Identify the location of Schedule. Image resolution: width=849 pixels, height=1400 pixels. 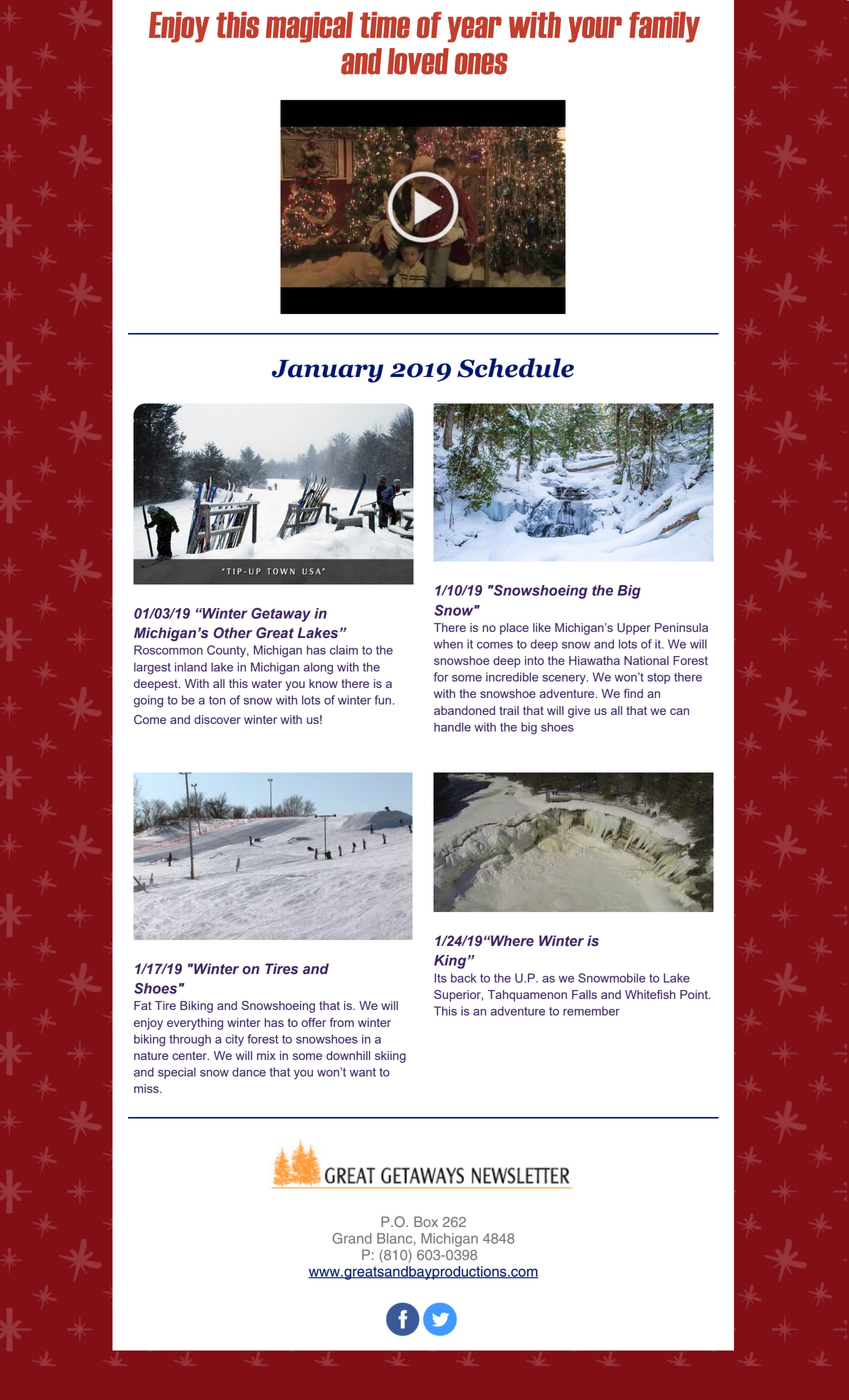
(515, 368).
